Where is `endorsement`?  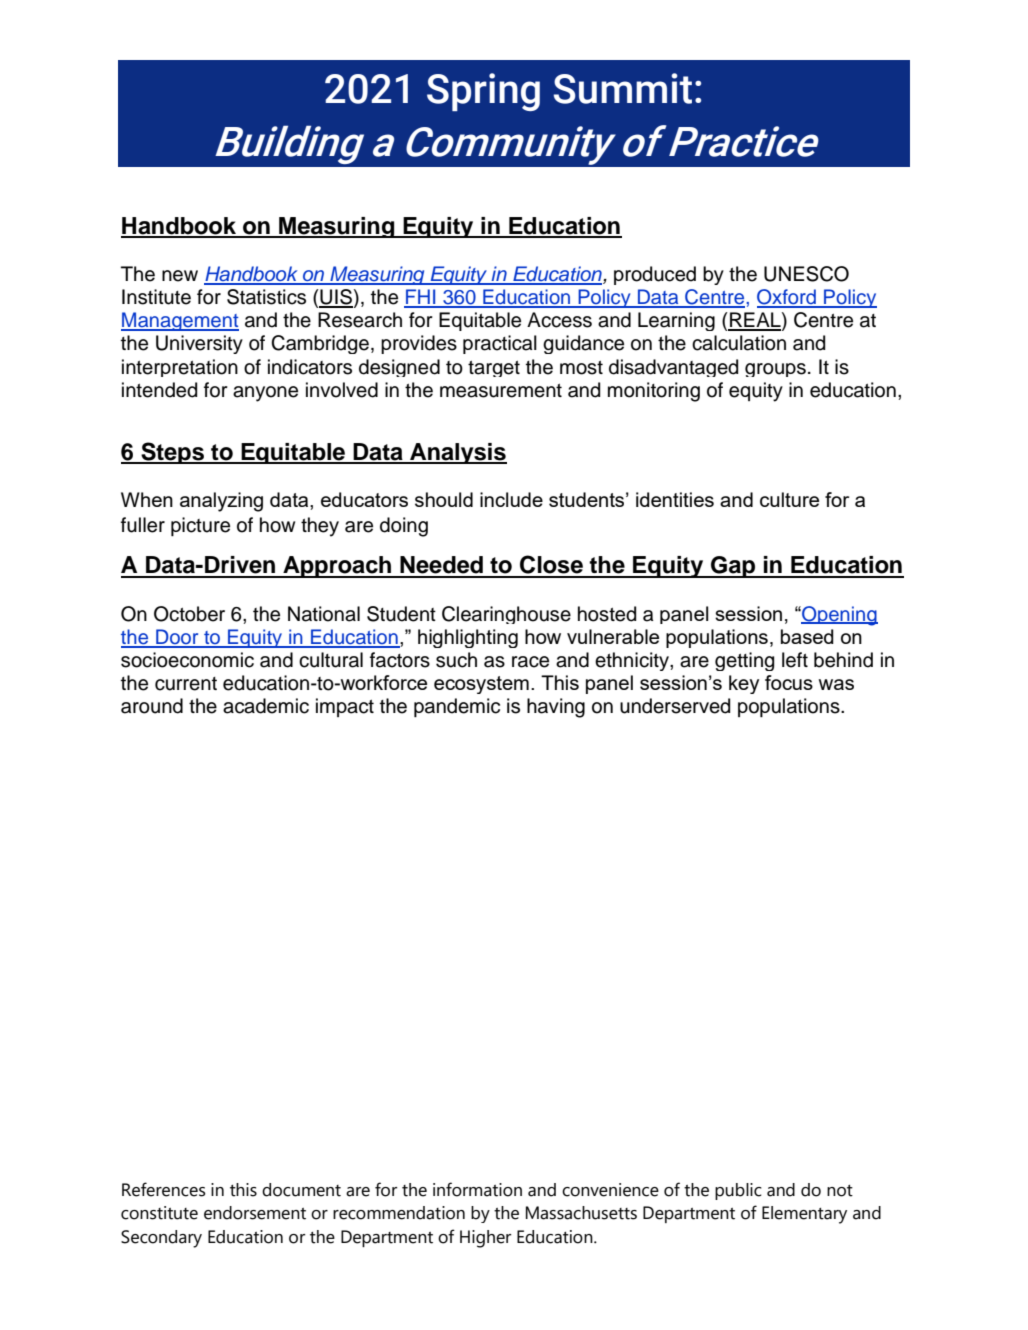 endorsement is located at coordinates (255, 1213).
